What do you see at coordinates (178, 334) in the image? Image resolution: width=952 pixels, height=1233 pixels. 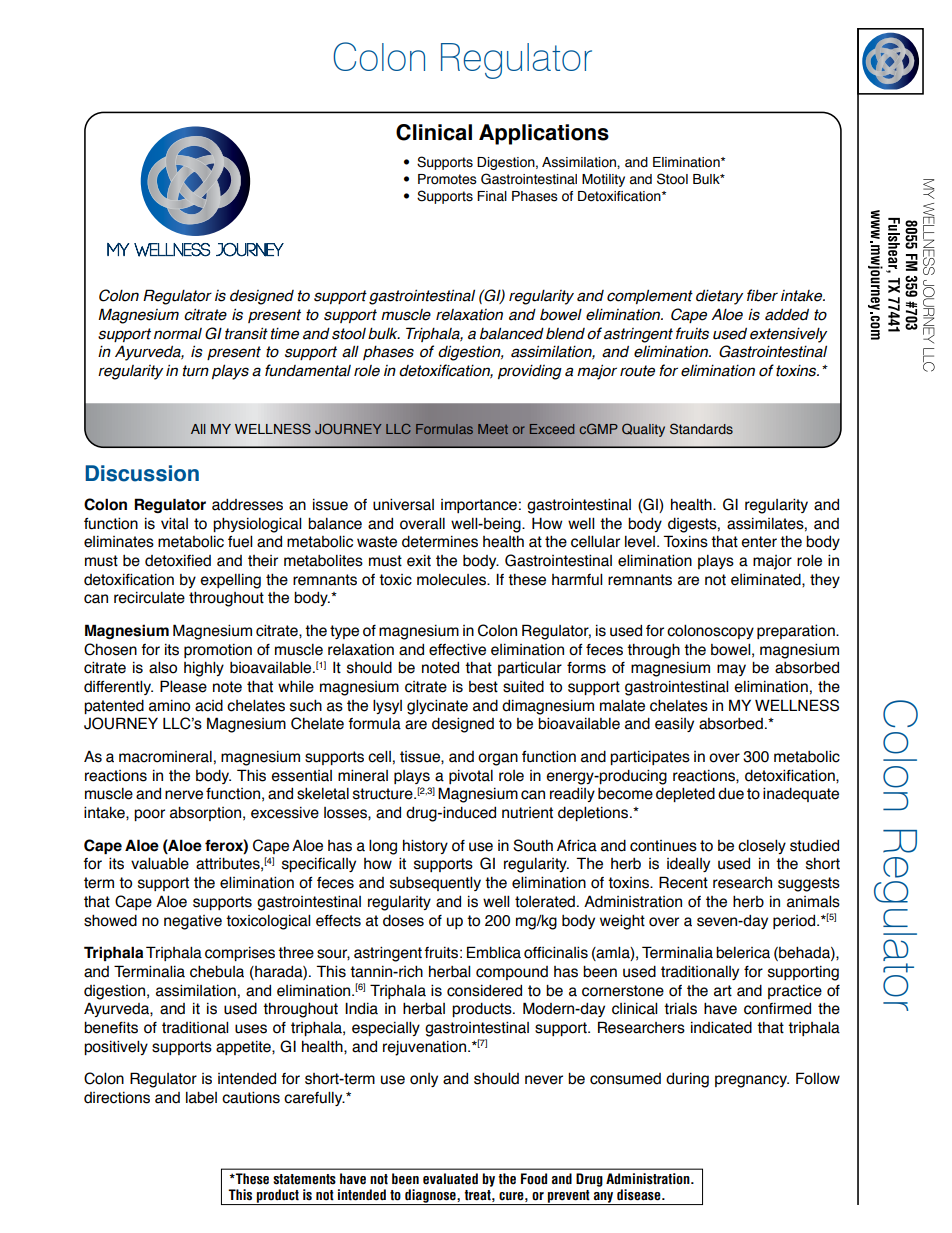 I see `normal` at bounding box center [178, 334].
